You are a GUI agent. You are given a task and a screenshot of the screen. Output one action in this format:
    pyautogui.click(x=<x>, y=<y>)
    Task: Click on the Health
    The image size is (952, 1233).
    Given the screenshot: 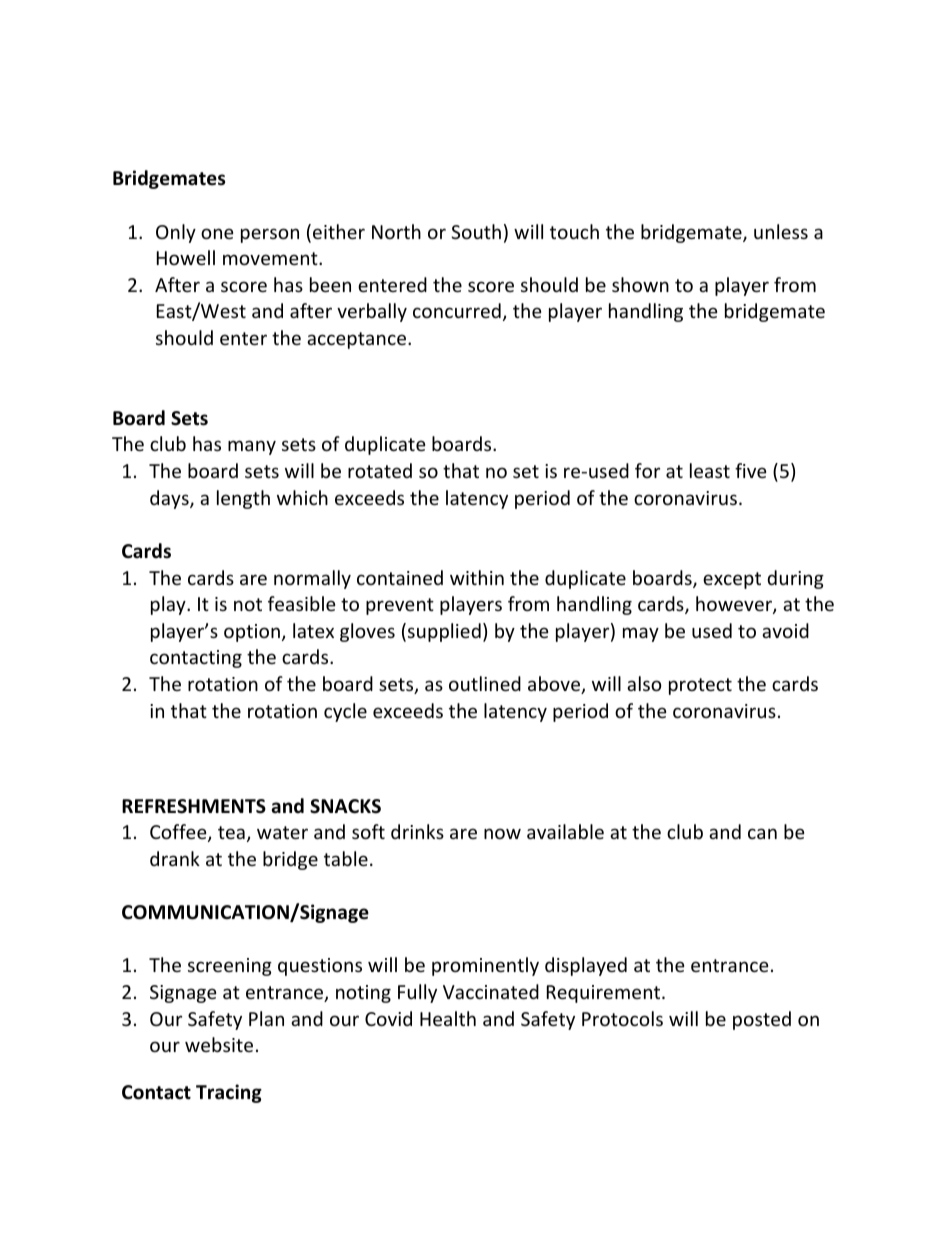 What is the action you would take?
    pyautogui.click(x=448, y=1018)
